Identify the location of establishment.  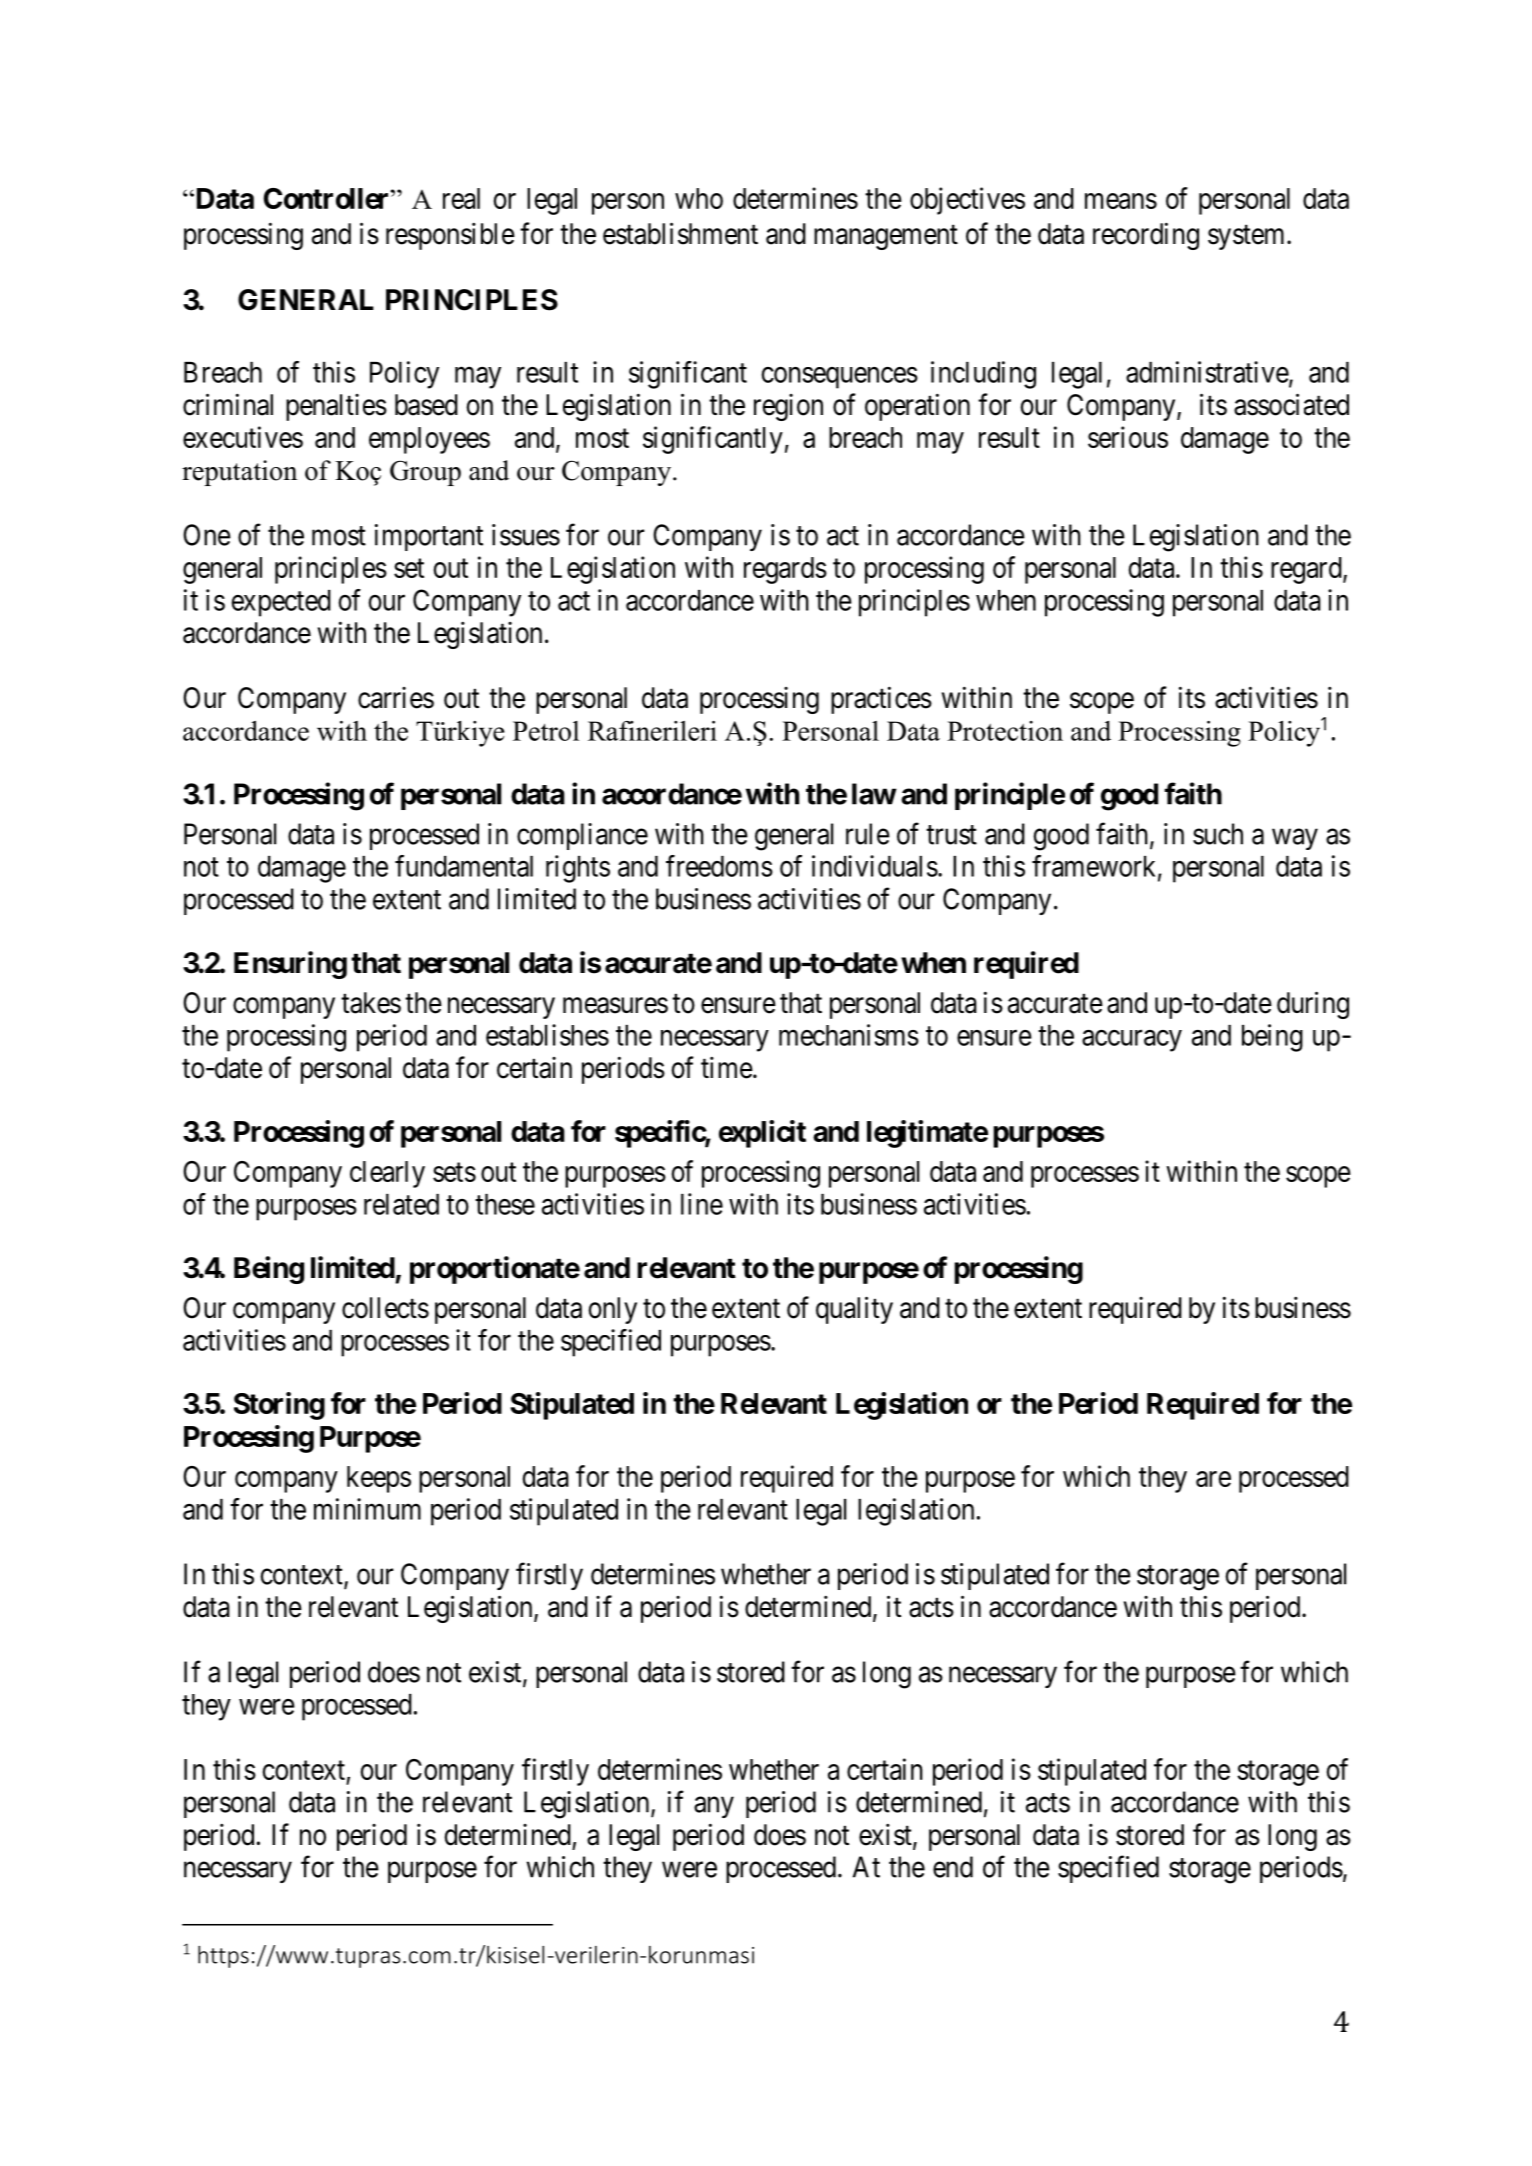
(680, 233).
